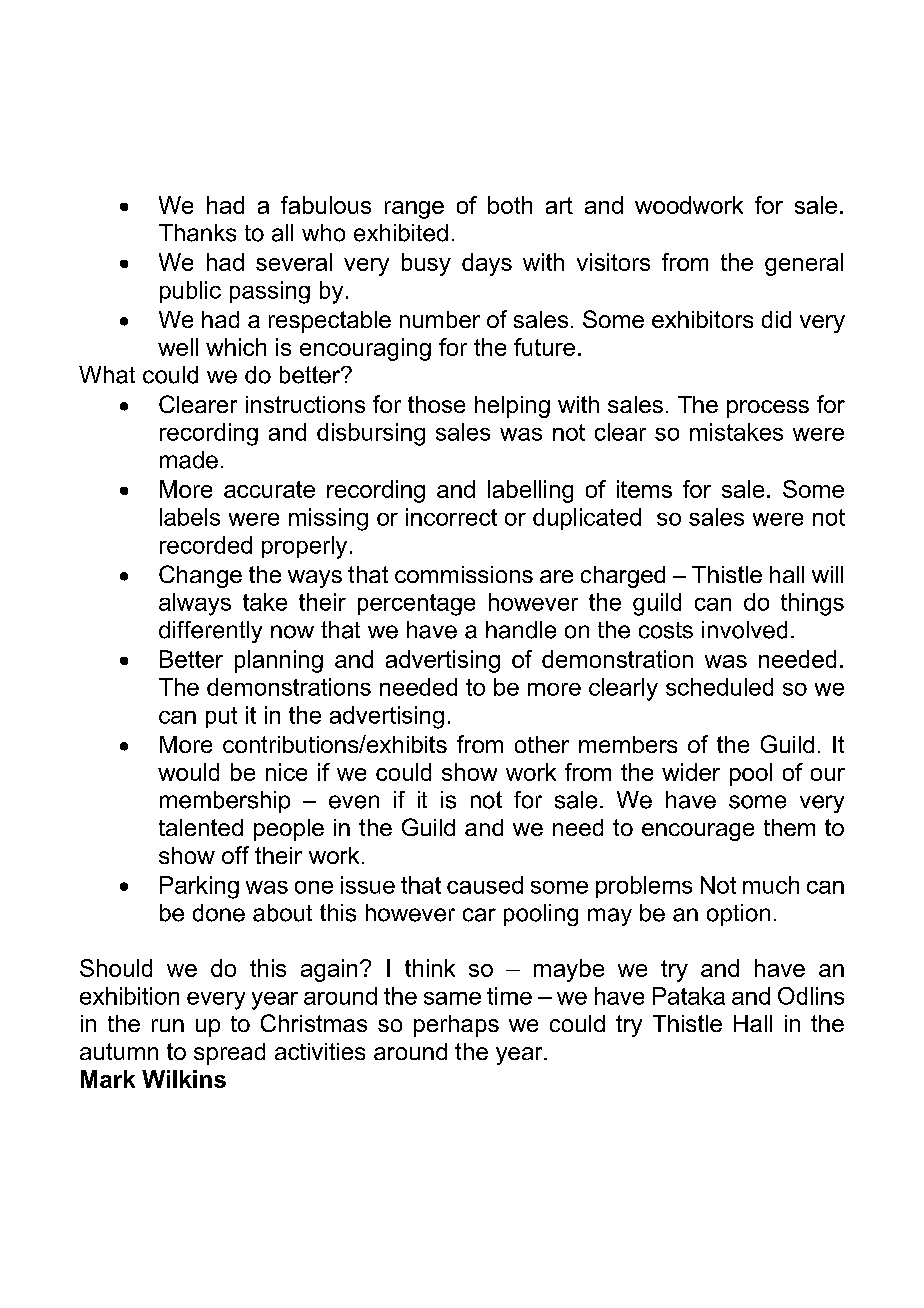  I want to click on handle, so click(521, 630).
